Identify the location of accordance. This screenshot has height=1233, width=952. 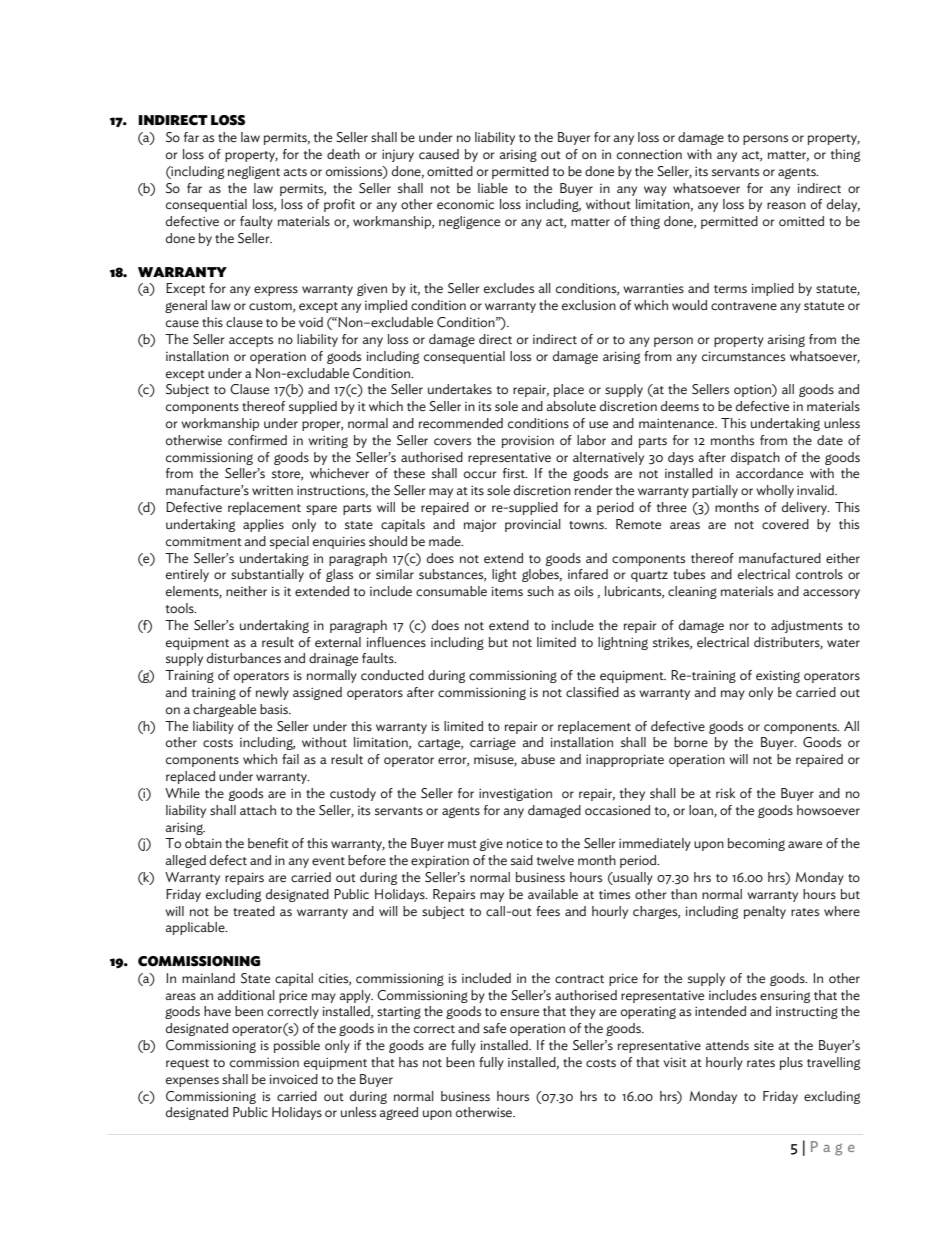
(769, 473).
